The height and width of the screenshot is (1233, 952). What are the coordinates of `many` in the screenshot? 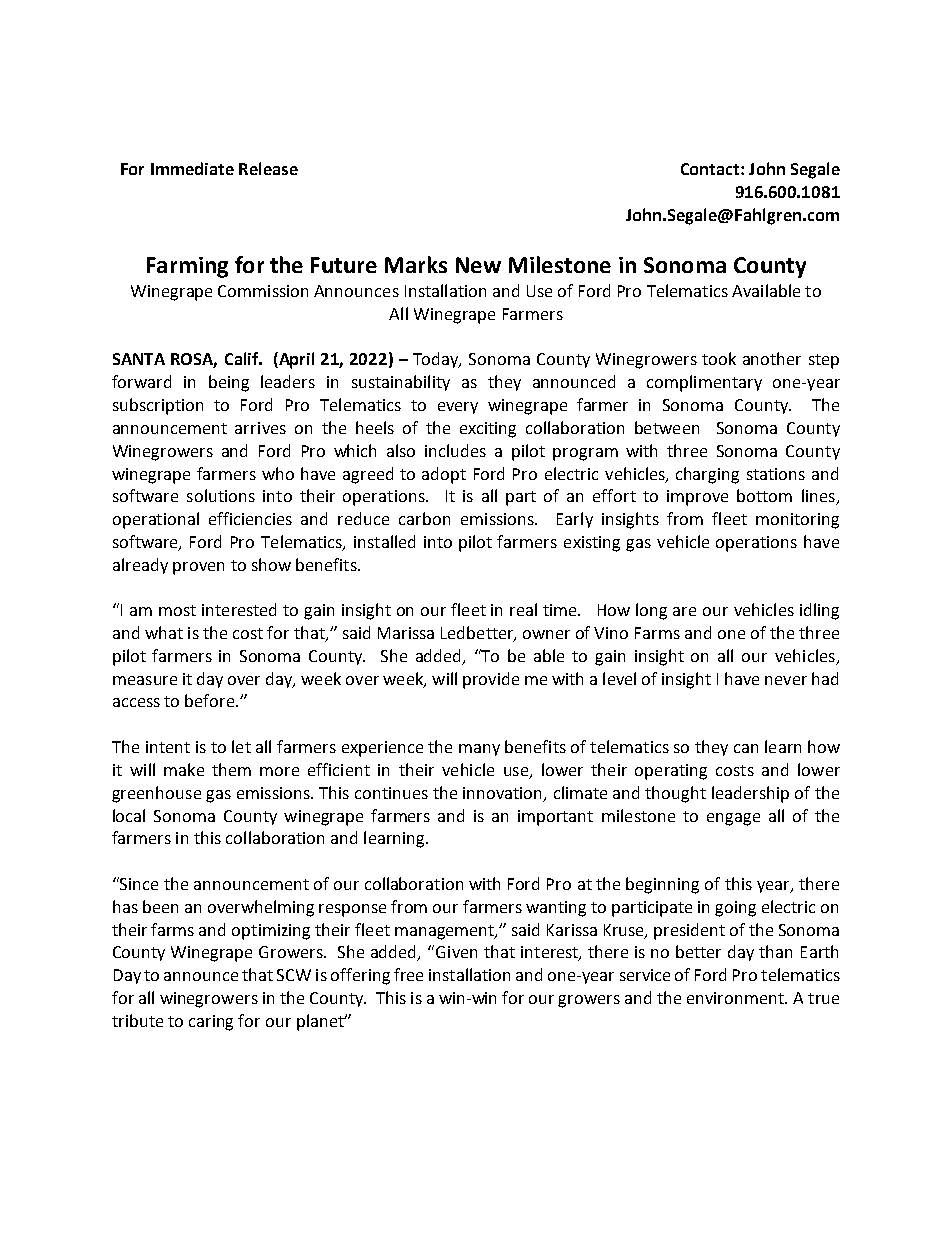 It's located at (479, 750).
